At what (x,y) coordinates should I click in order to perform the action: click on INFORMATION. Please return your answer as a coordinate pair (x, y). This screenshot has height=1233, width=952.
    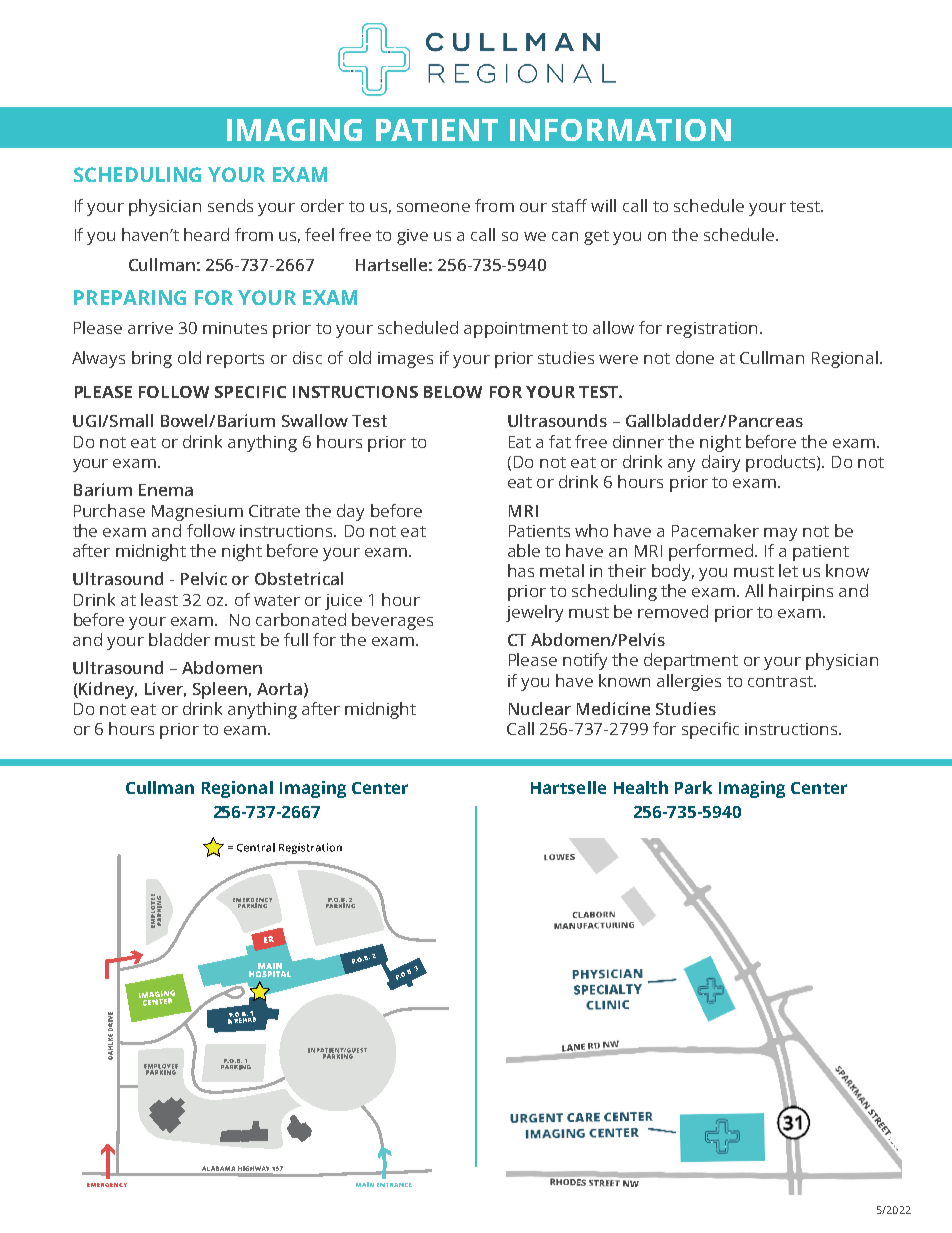
    Looking at the image, I should click on (620, 130).
